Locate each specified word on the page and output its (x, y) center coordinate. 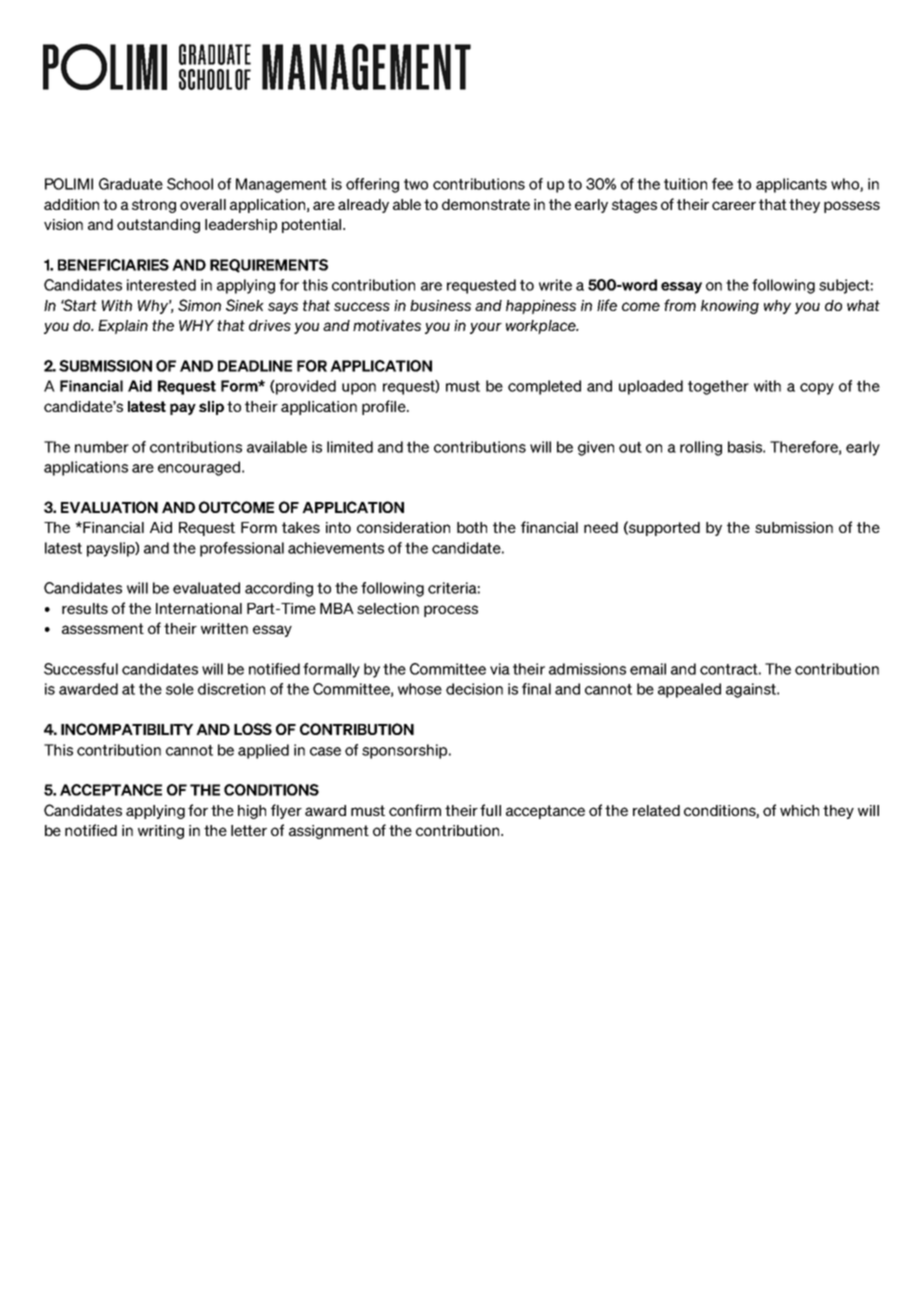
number (102, 447)
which (799, 810)
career (734, 205)
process (451, 611)
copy (817, 389)
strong (154, 206)
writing (161, 832)
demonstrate (486, 204)
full (490, 810)
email (648, 669)
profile (385, 407)
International (199, 608)
